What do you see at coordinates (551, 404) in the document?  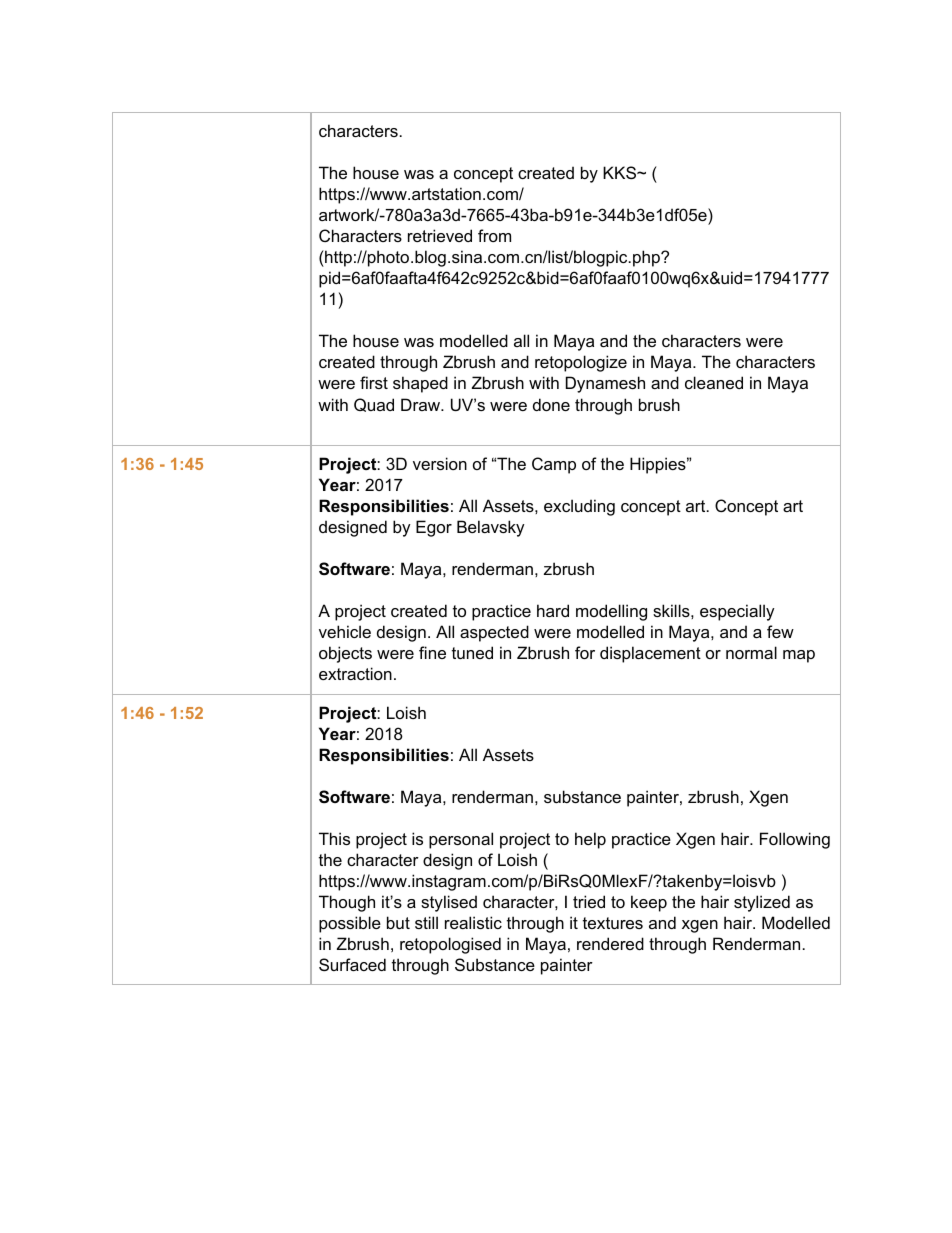 I see `done` at bounding box center [551, 404].
